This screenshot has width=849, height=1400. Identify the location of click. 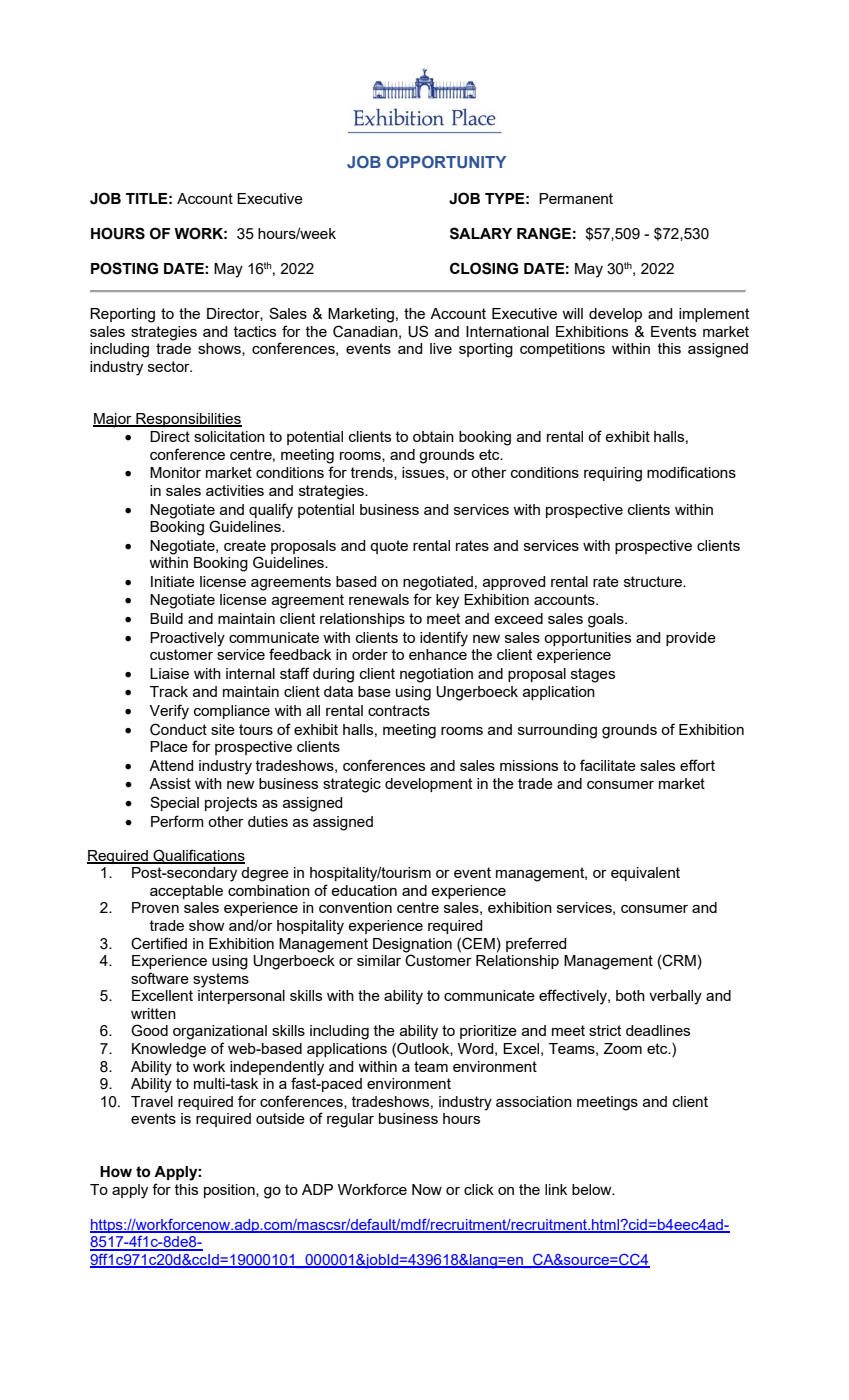
(479, 1189).
